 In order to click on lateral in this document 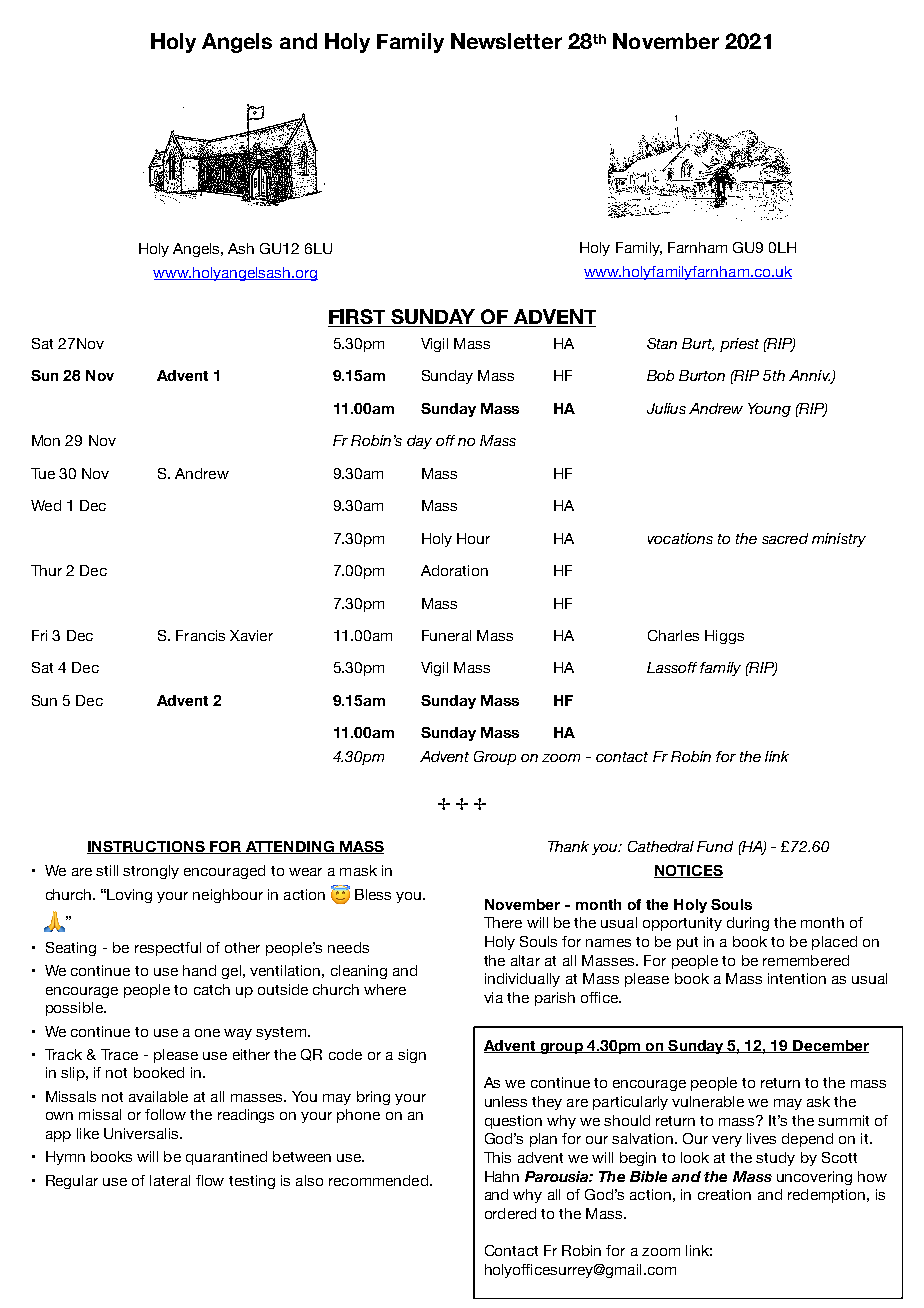, I will do `click(170, 1180)`.
